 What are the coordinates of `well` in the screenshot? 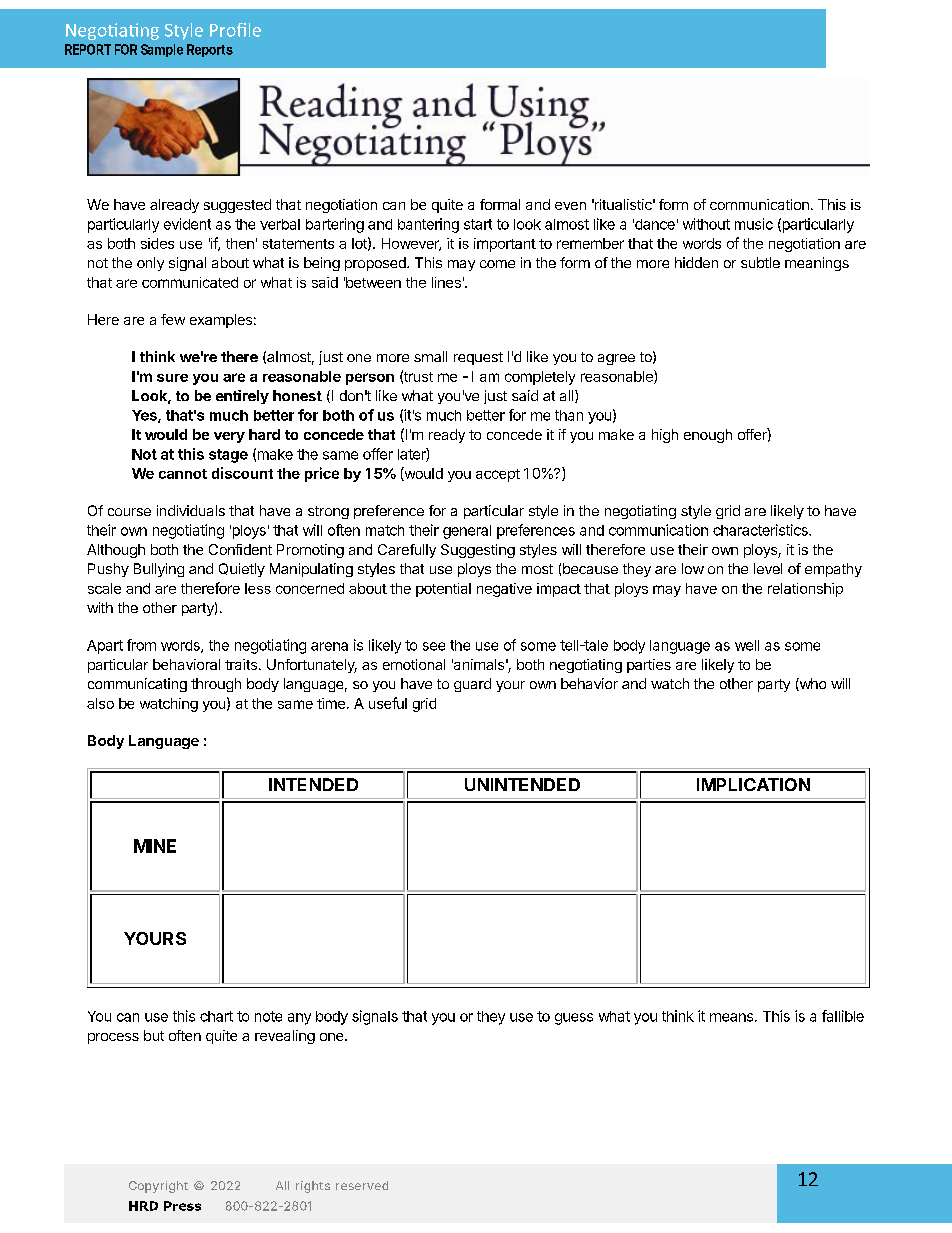 It's located at (747, 645).
